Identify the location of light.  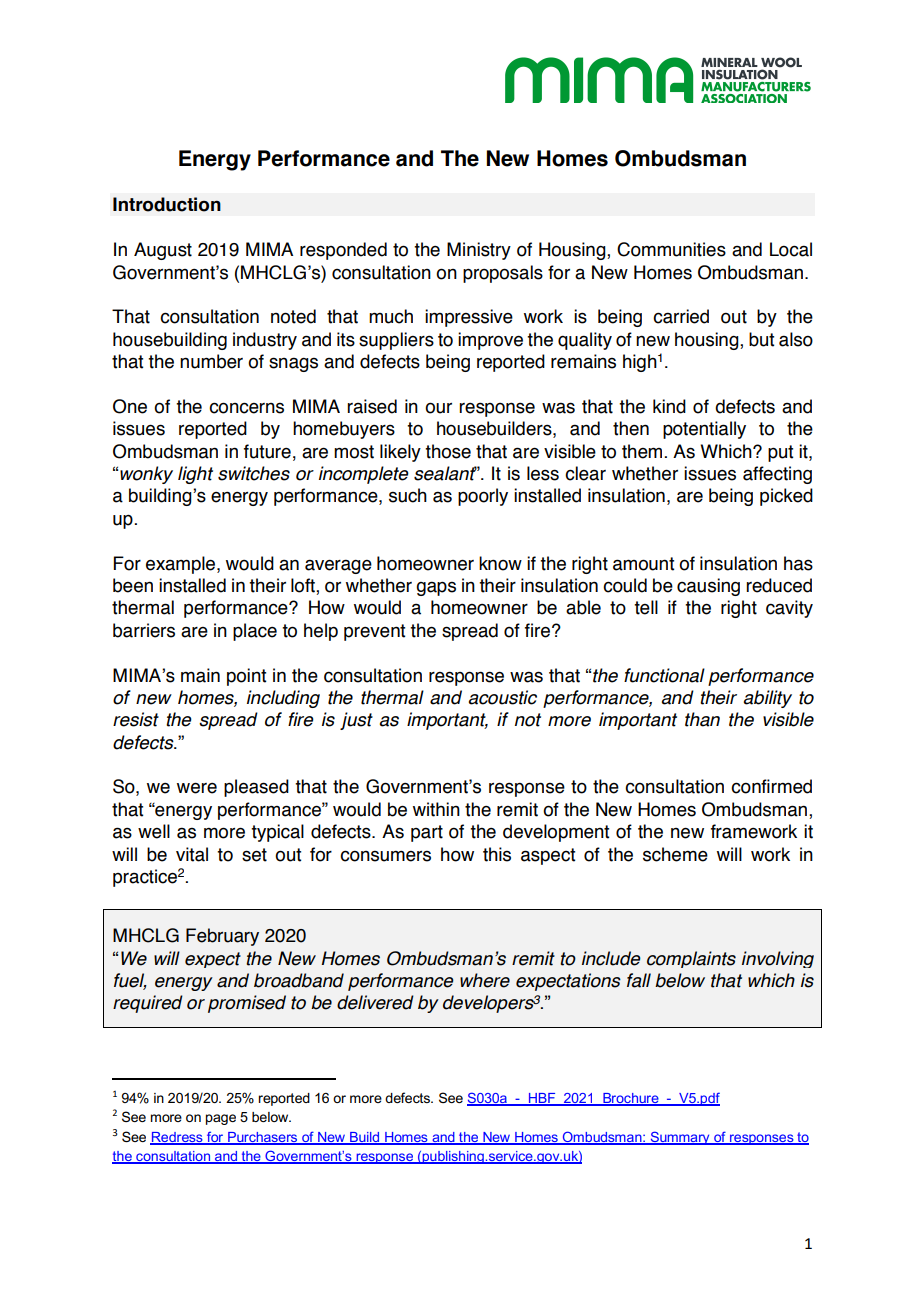
(195, 475).
